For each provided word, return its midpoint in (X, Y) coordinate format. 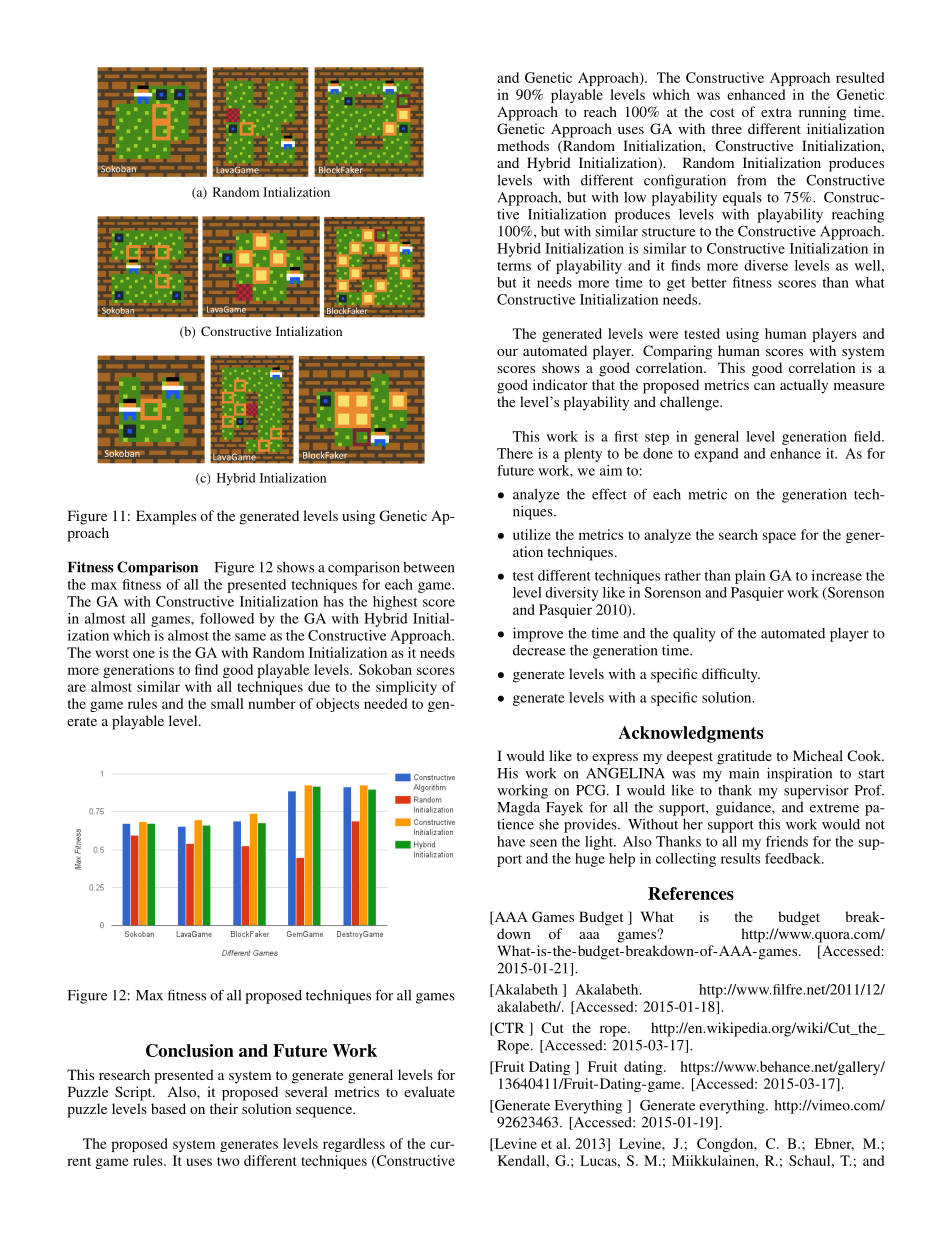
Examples (166, 517)
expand (716, 455)
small (227, 703)
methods (523, 145)
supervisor (816, 791)
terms (514, 266)
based (168, 1108)
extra (776, 112)
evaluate (429, 1091)
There (515, 453)
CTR (508, 1029)
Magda (518, 809)
